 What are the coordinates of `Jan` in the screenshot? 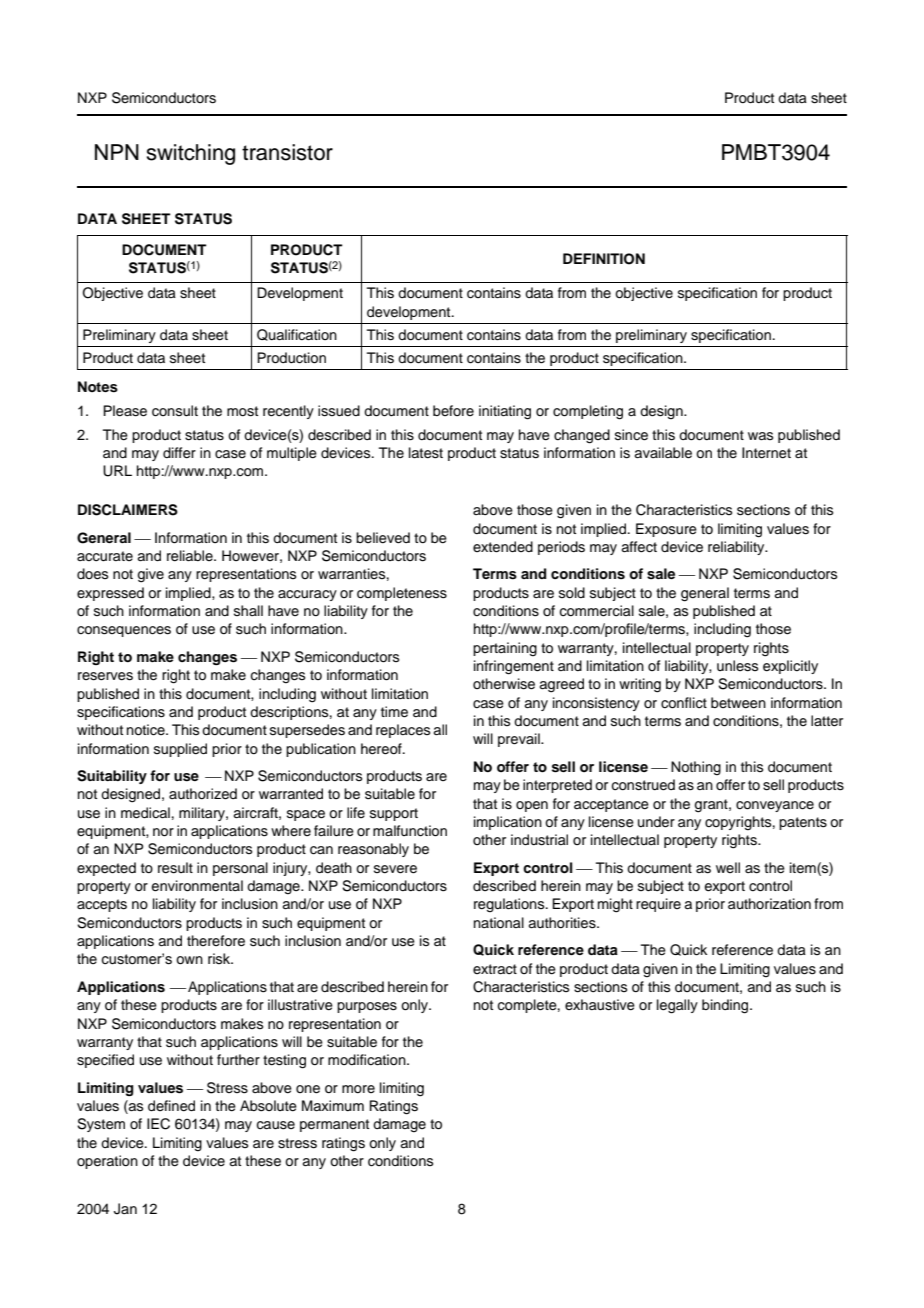 It's located at (125, 1209).
